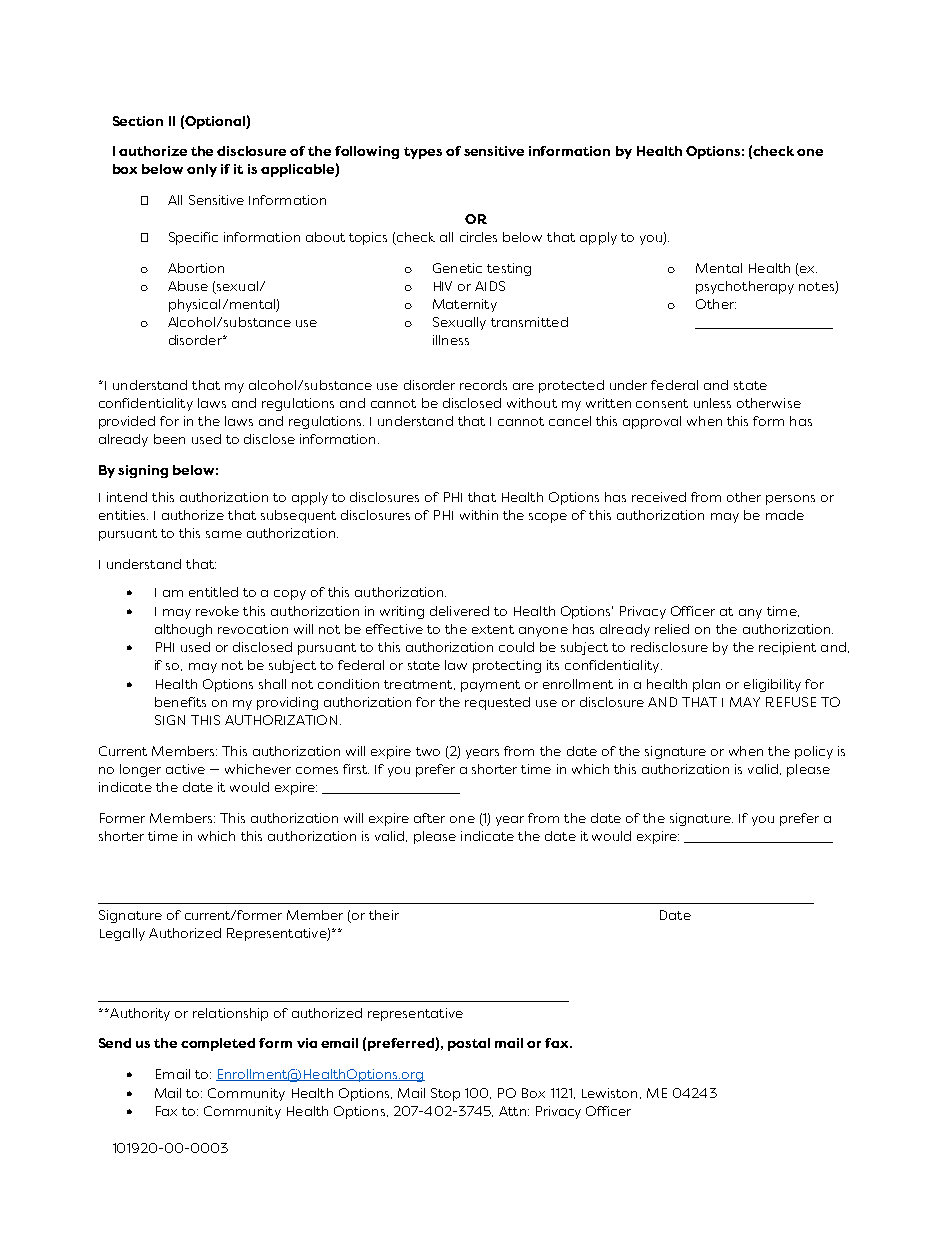 The image size is (952, 1233). What do you see at coordinates (423, 153) in the page?
I see `types` at bounding box center [423, 153].
